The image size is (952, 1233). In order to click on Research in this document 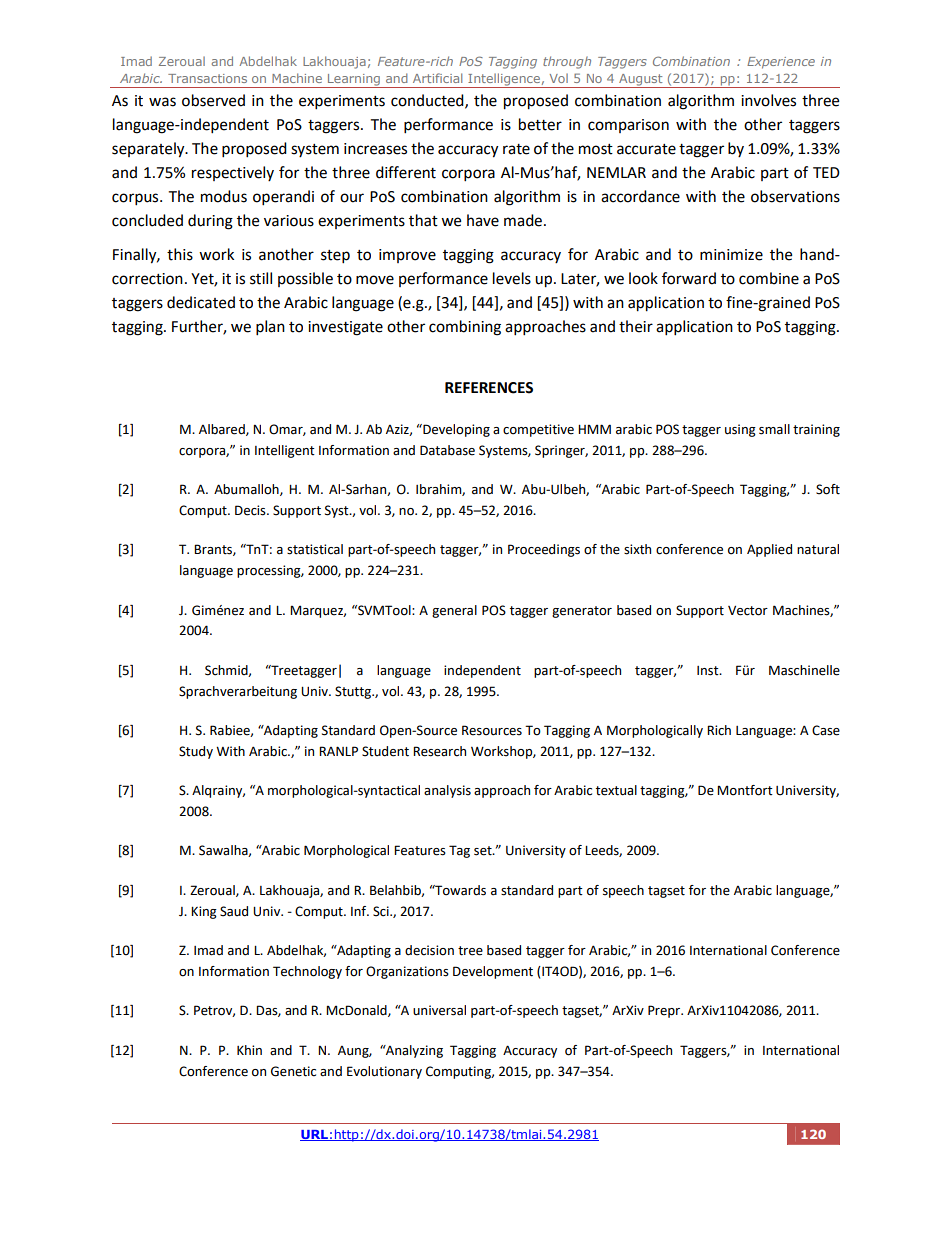, I will do `click(439, 751)`.
